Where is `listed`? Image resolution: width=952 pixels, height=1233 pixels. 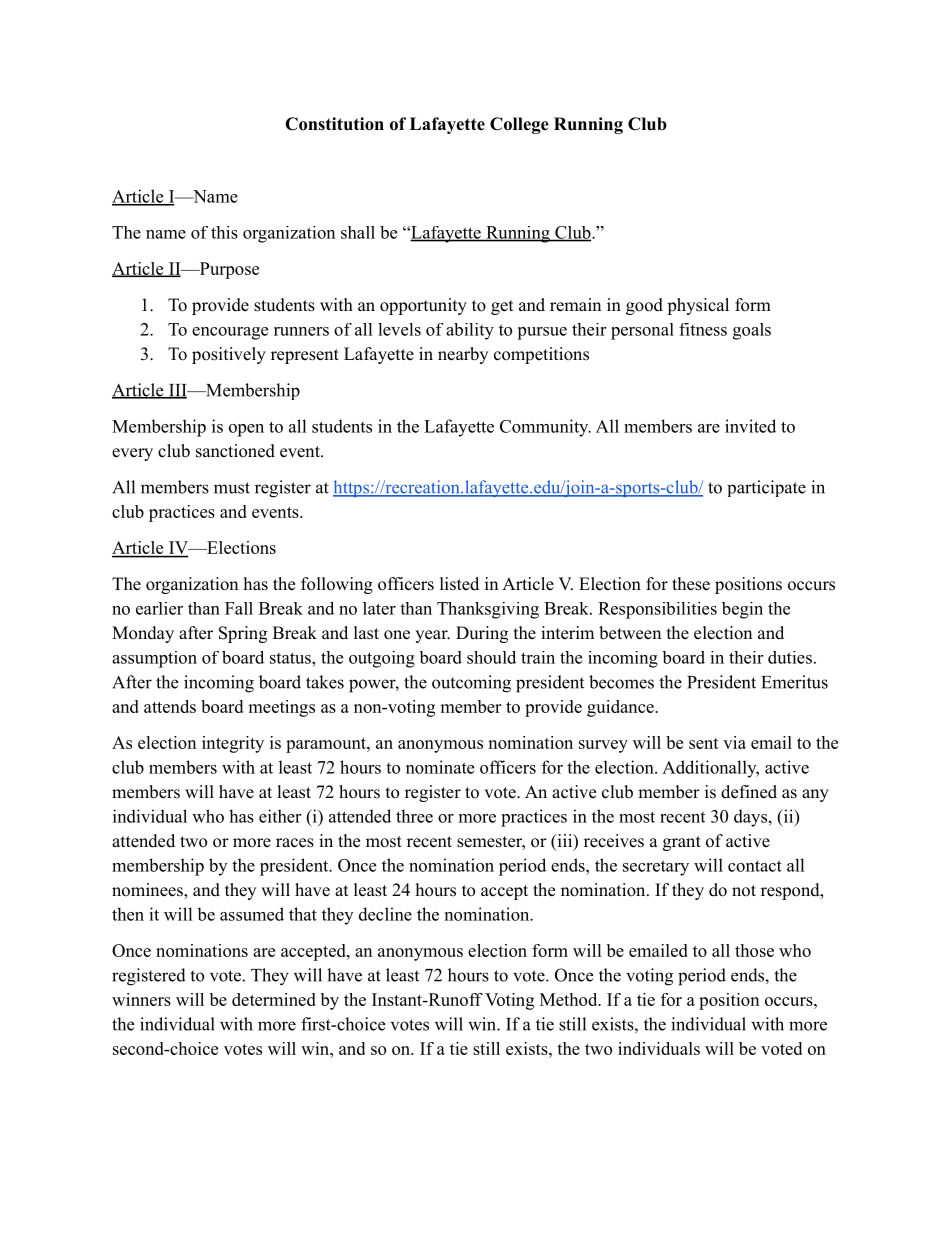 listed is located at coordinates (459, 584).
